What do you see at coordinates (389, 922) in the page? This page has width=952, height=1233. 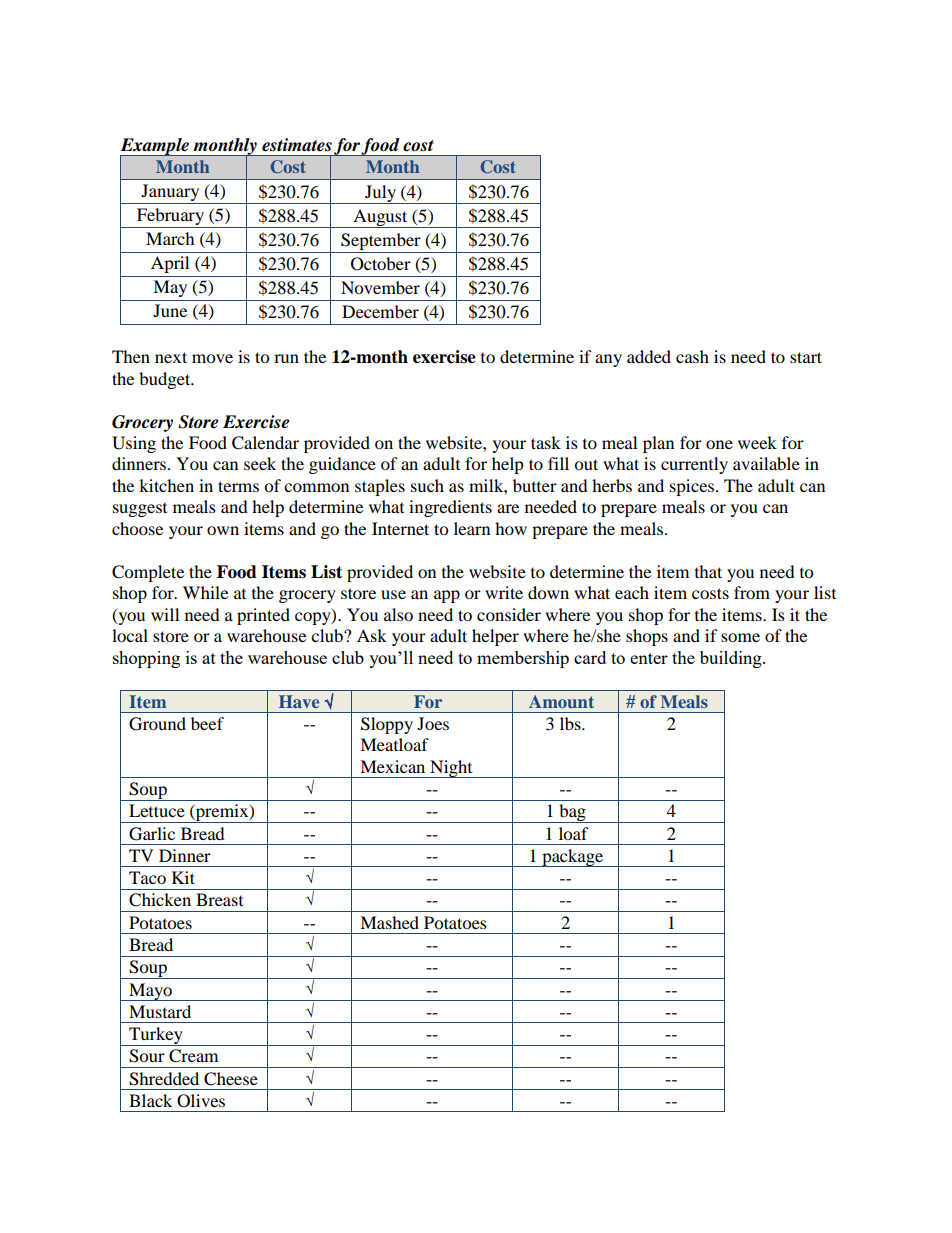 I see `Mashed` at bounding box center [389, 922].
